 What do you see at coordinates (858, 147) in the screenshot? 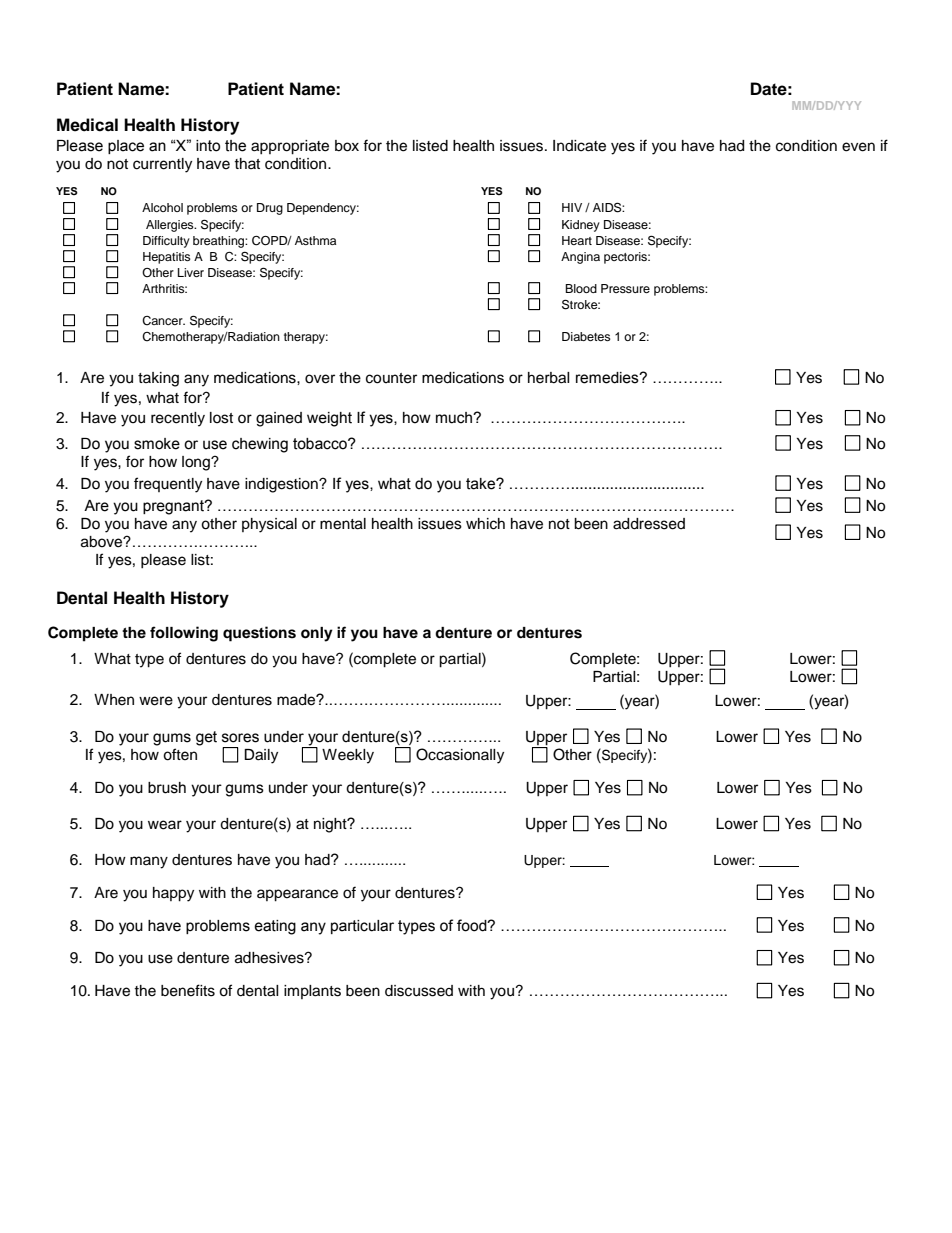
I see `even` at bounding box center [858, 147].
